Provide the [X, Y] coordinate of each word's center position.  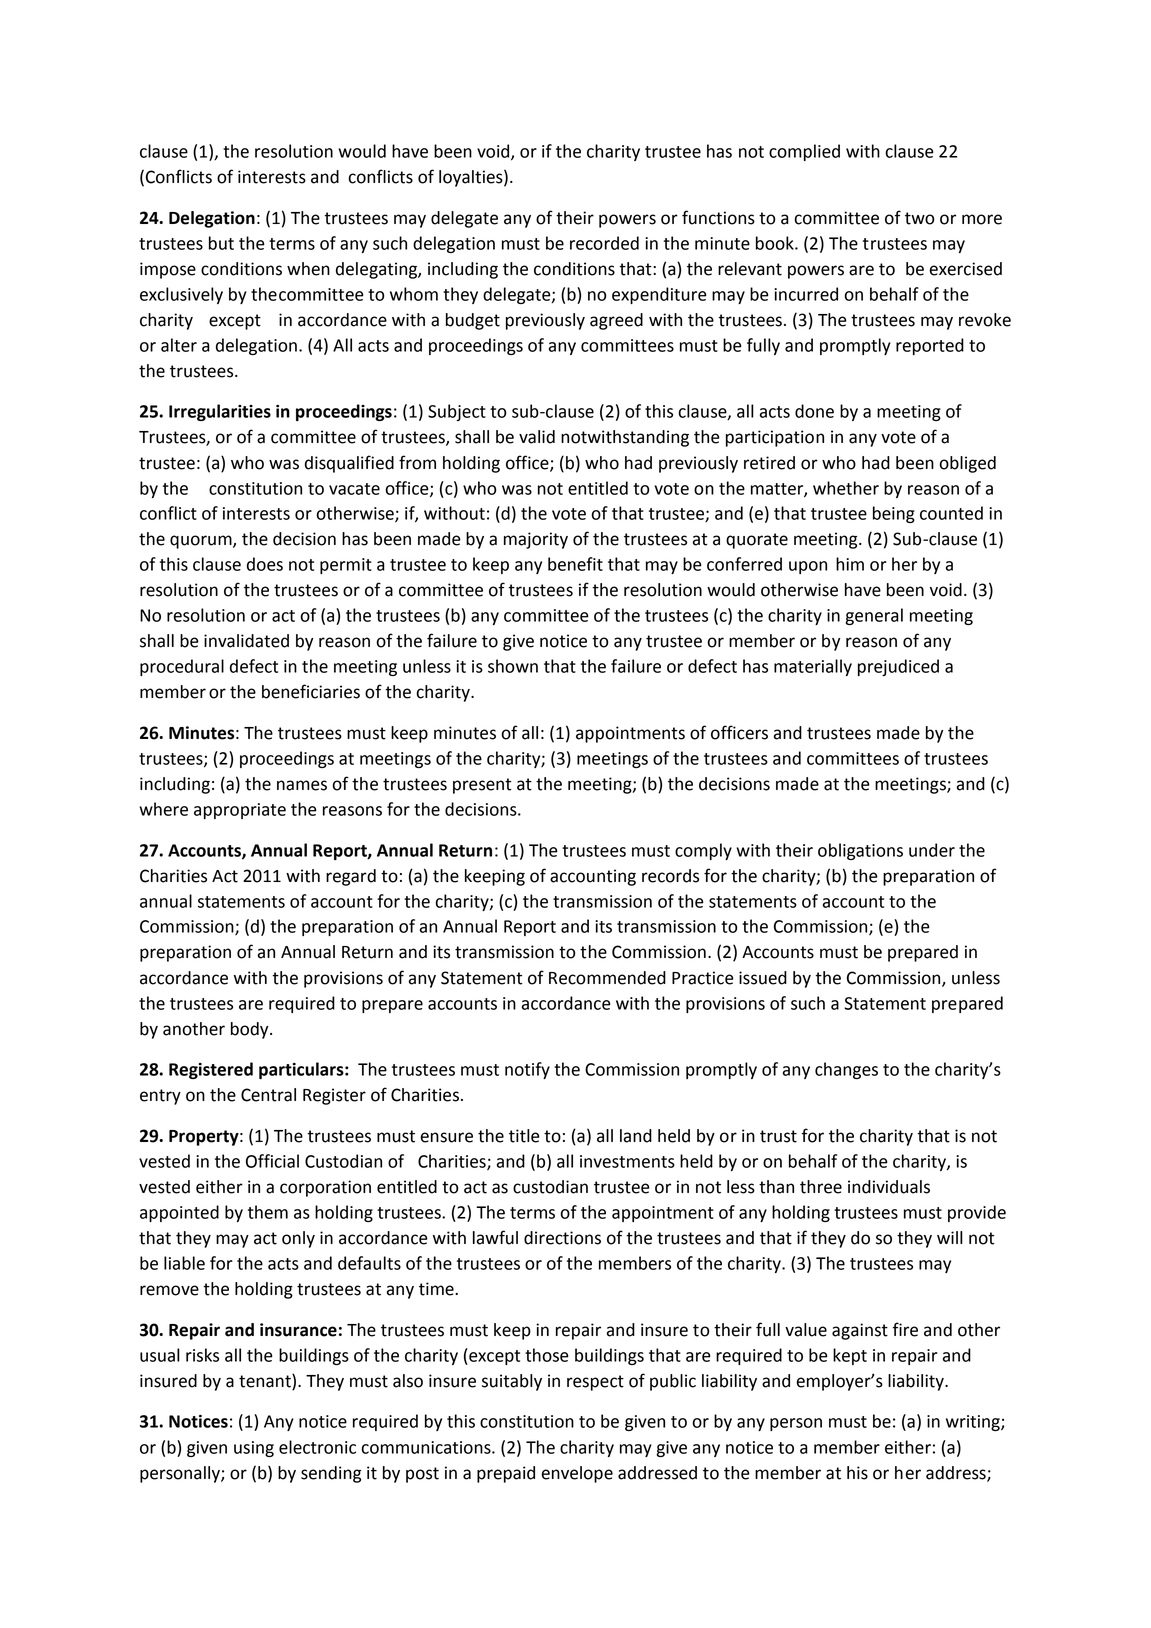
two [919, 218]
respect [595, 1383]
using [254, 1449]
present [482, 786]
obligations [860, 851]
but [221, 243]
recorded [604, 243]
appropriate [240, 811]
